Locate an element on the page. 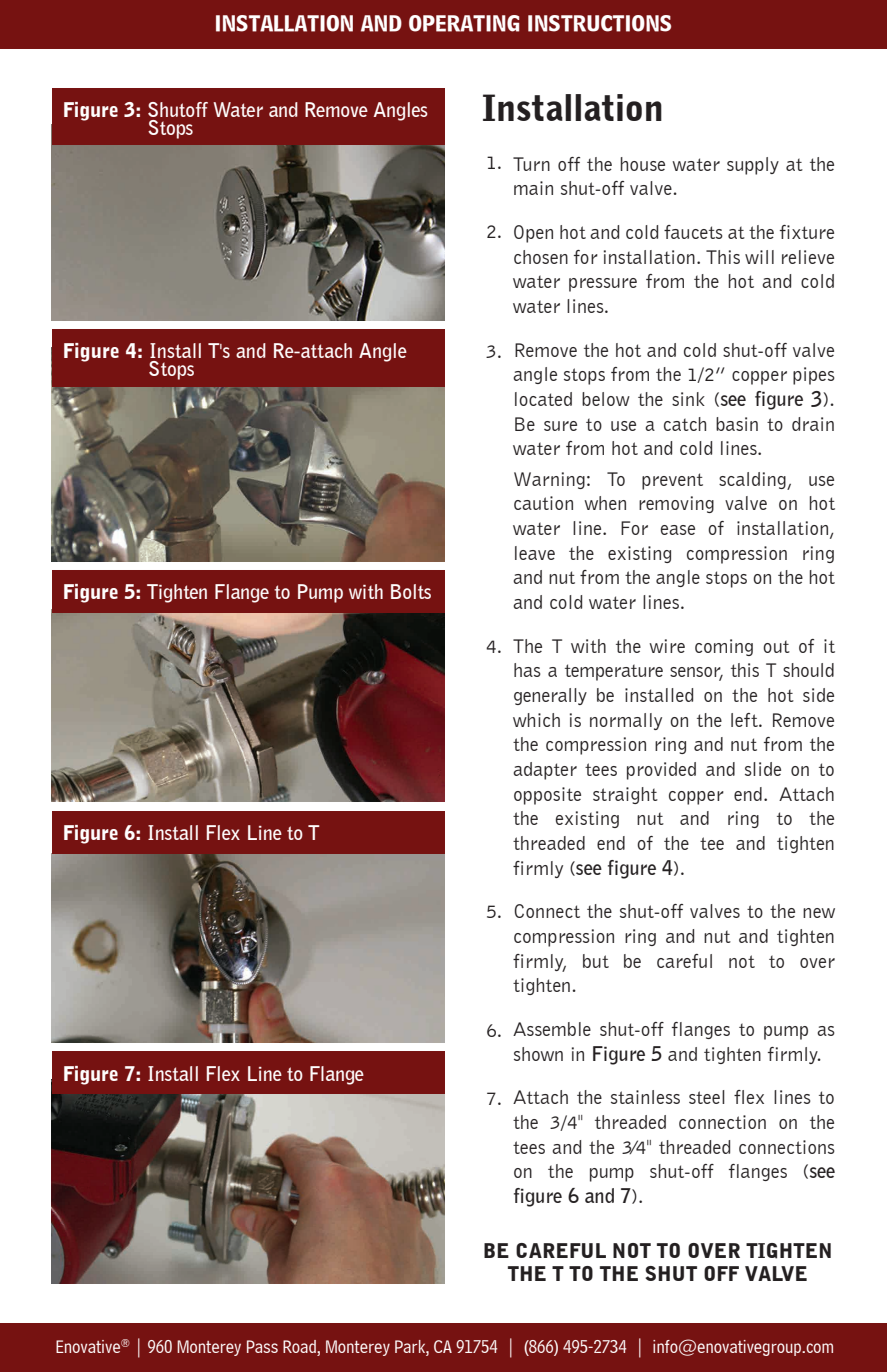 The height and width of the image is (1372, 887). Assemble is located at coordinates (552, 1029).
